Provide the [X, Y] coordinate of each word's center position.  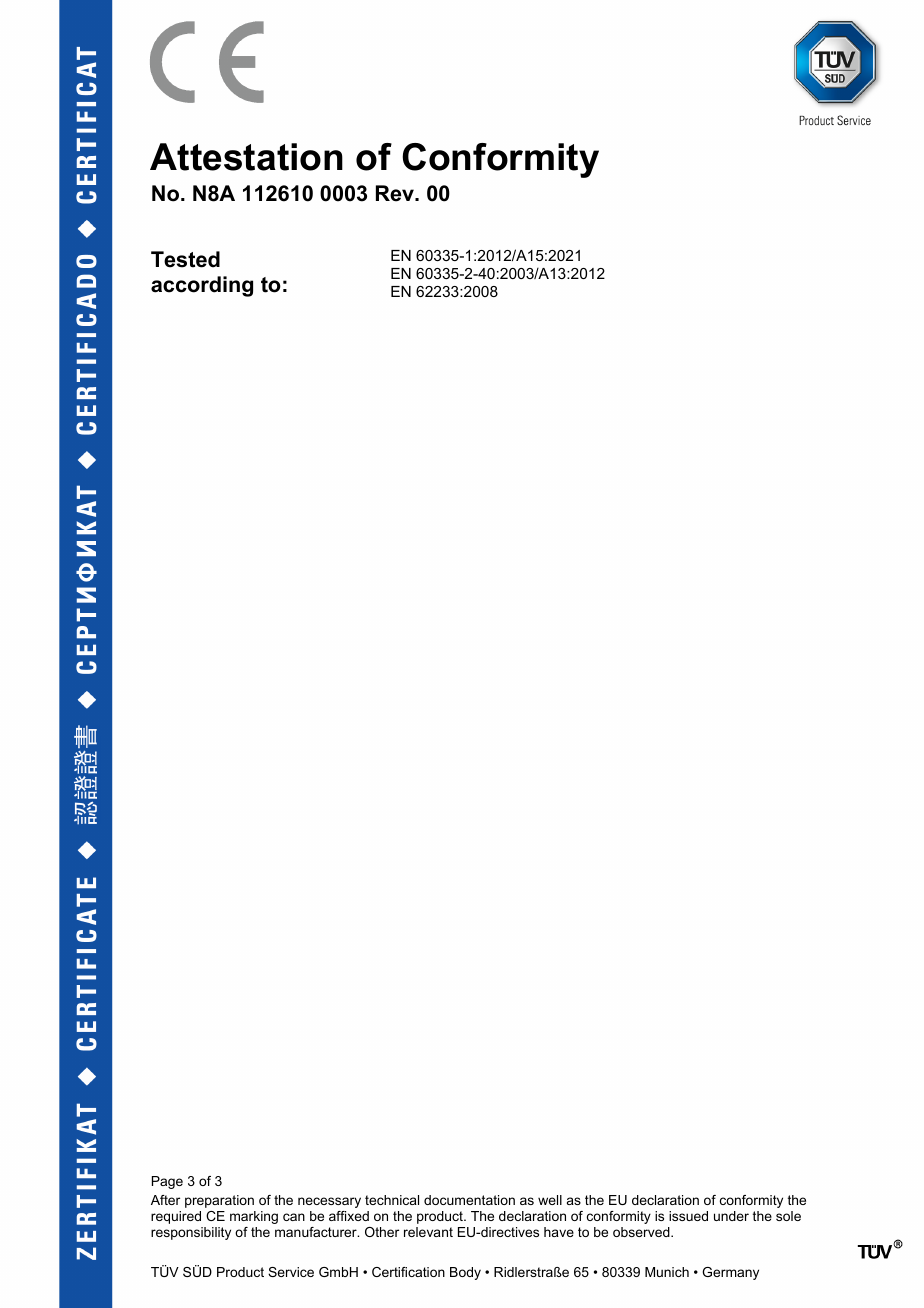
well [550, 1200]
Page [167, 1182]
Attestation [246, 157]
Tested [185, 259]
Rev [396, 193]
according [202, 286]
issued [688, 1216]
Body [465, 1273]
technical [392, 1200]
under [731, 1216]
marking [254, 1217]
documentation [469, 1200]
